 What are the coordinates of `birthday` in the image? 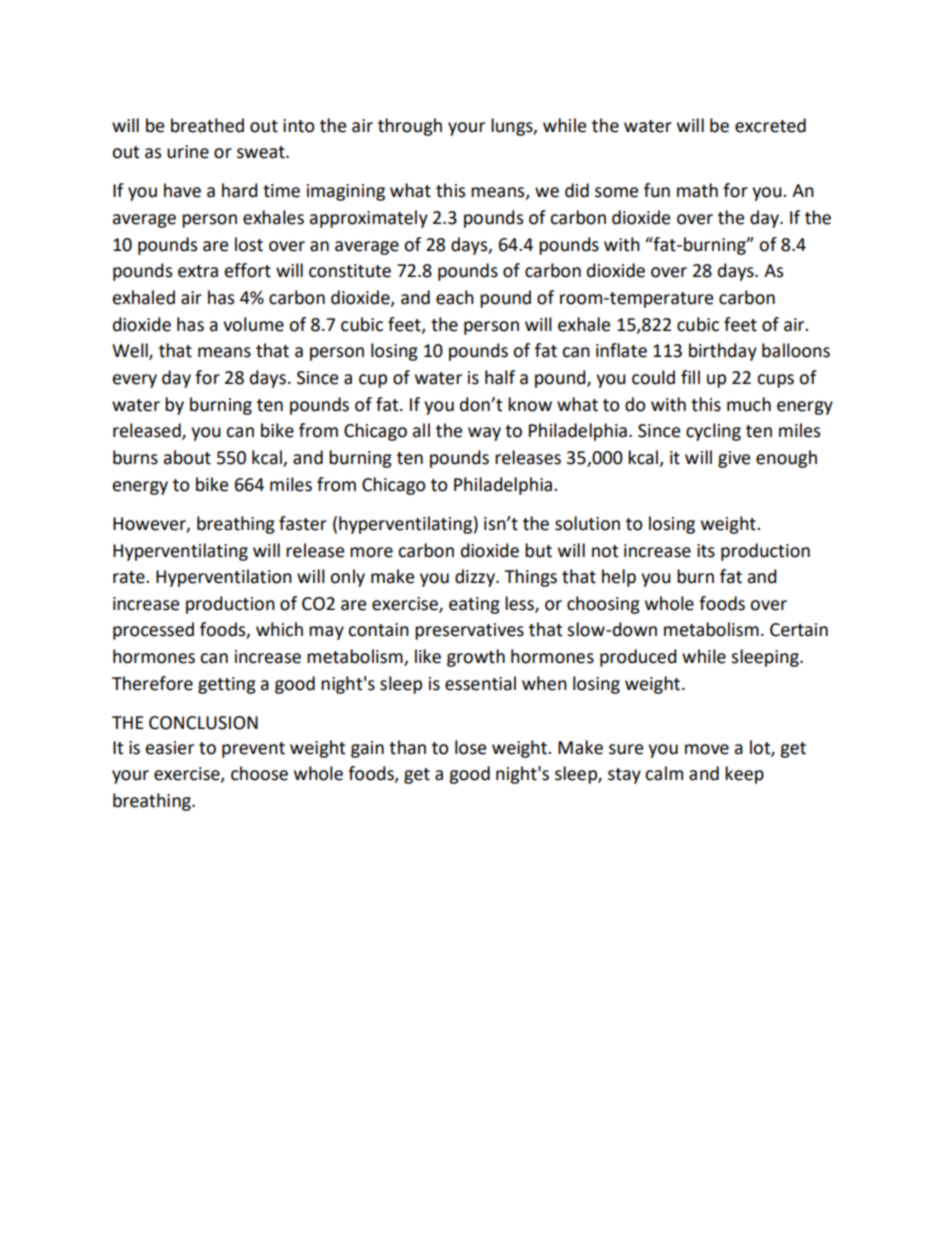 It's located at (723, 352).
